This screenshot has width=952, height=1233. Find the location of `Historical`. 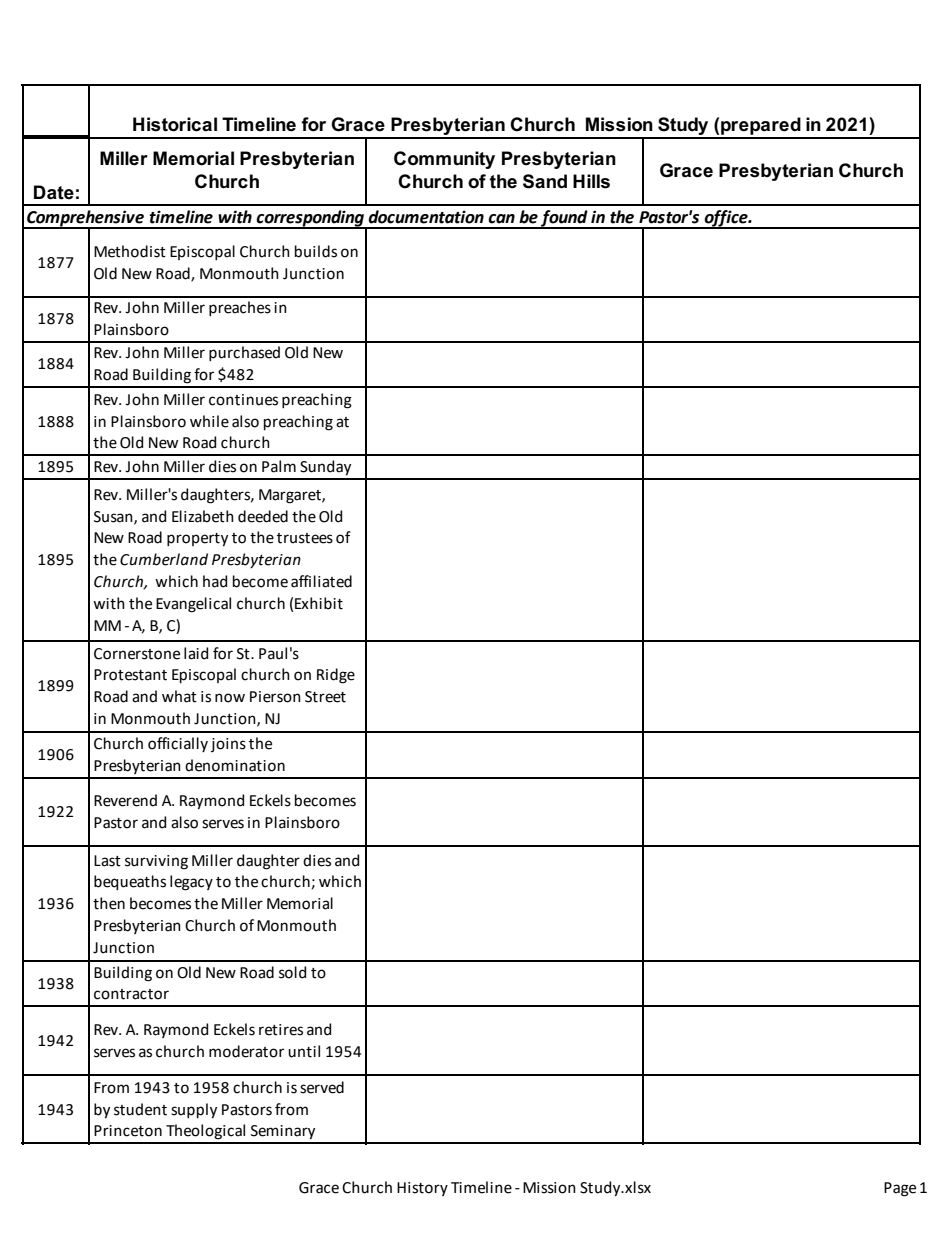

Historical is located at coordinates (175, 124).
